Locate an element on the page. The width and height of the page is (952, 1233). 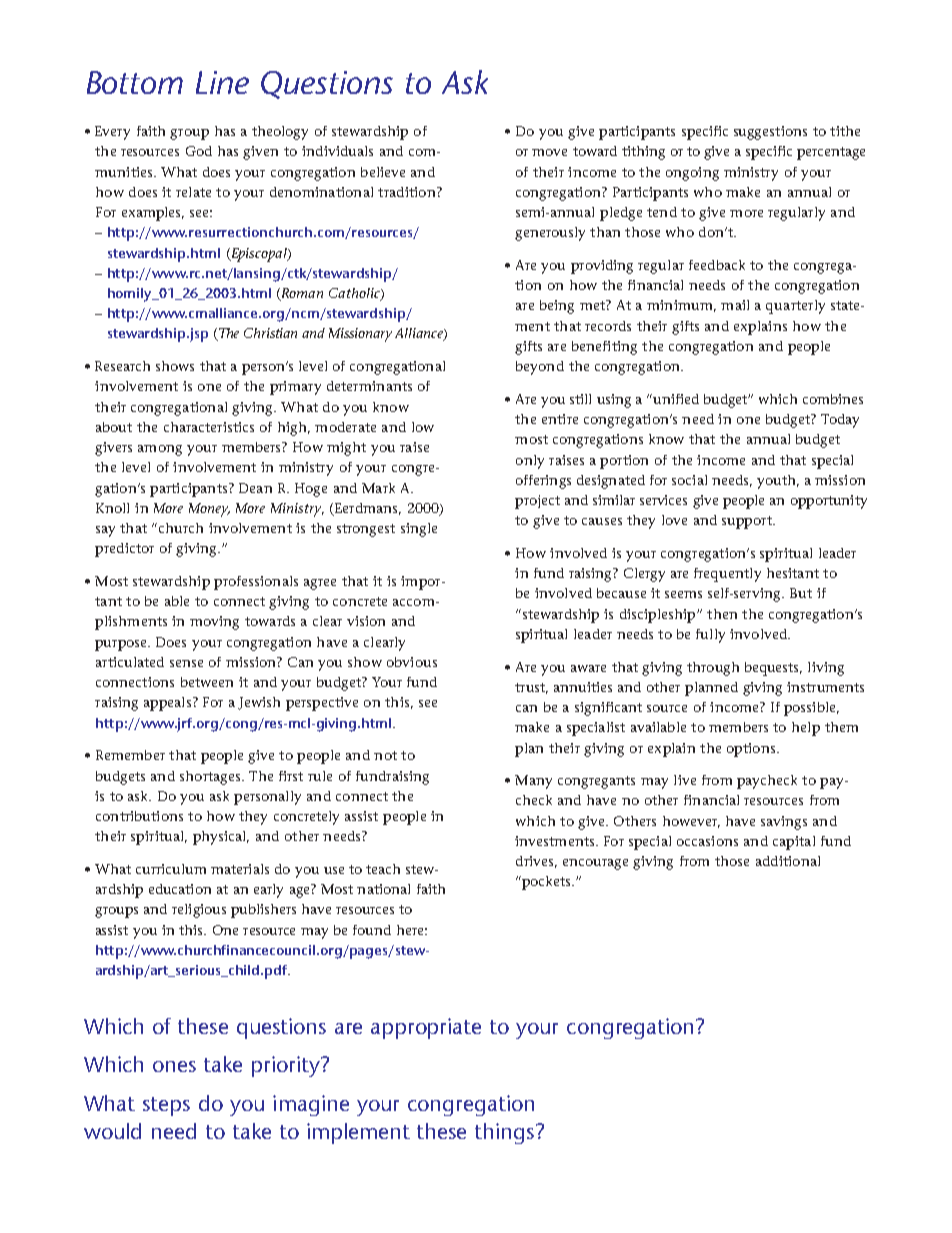
beyond is located at coordinates (540, 368).
